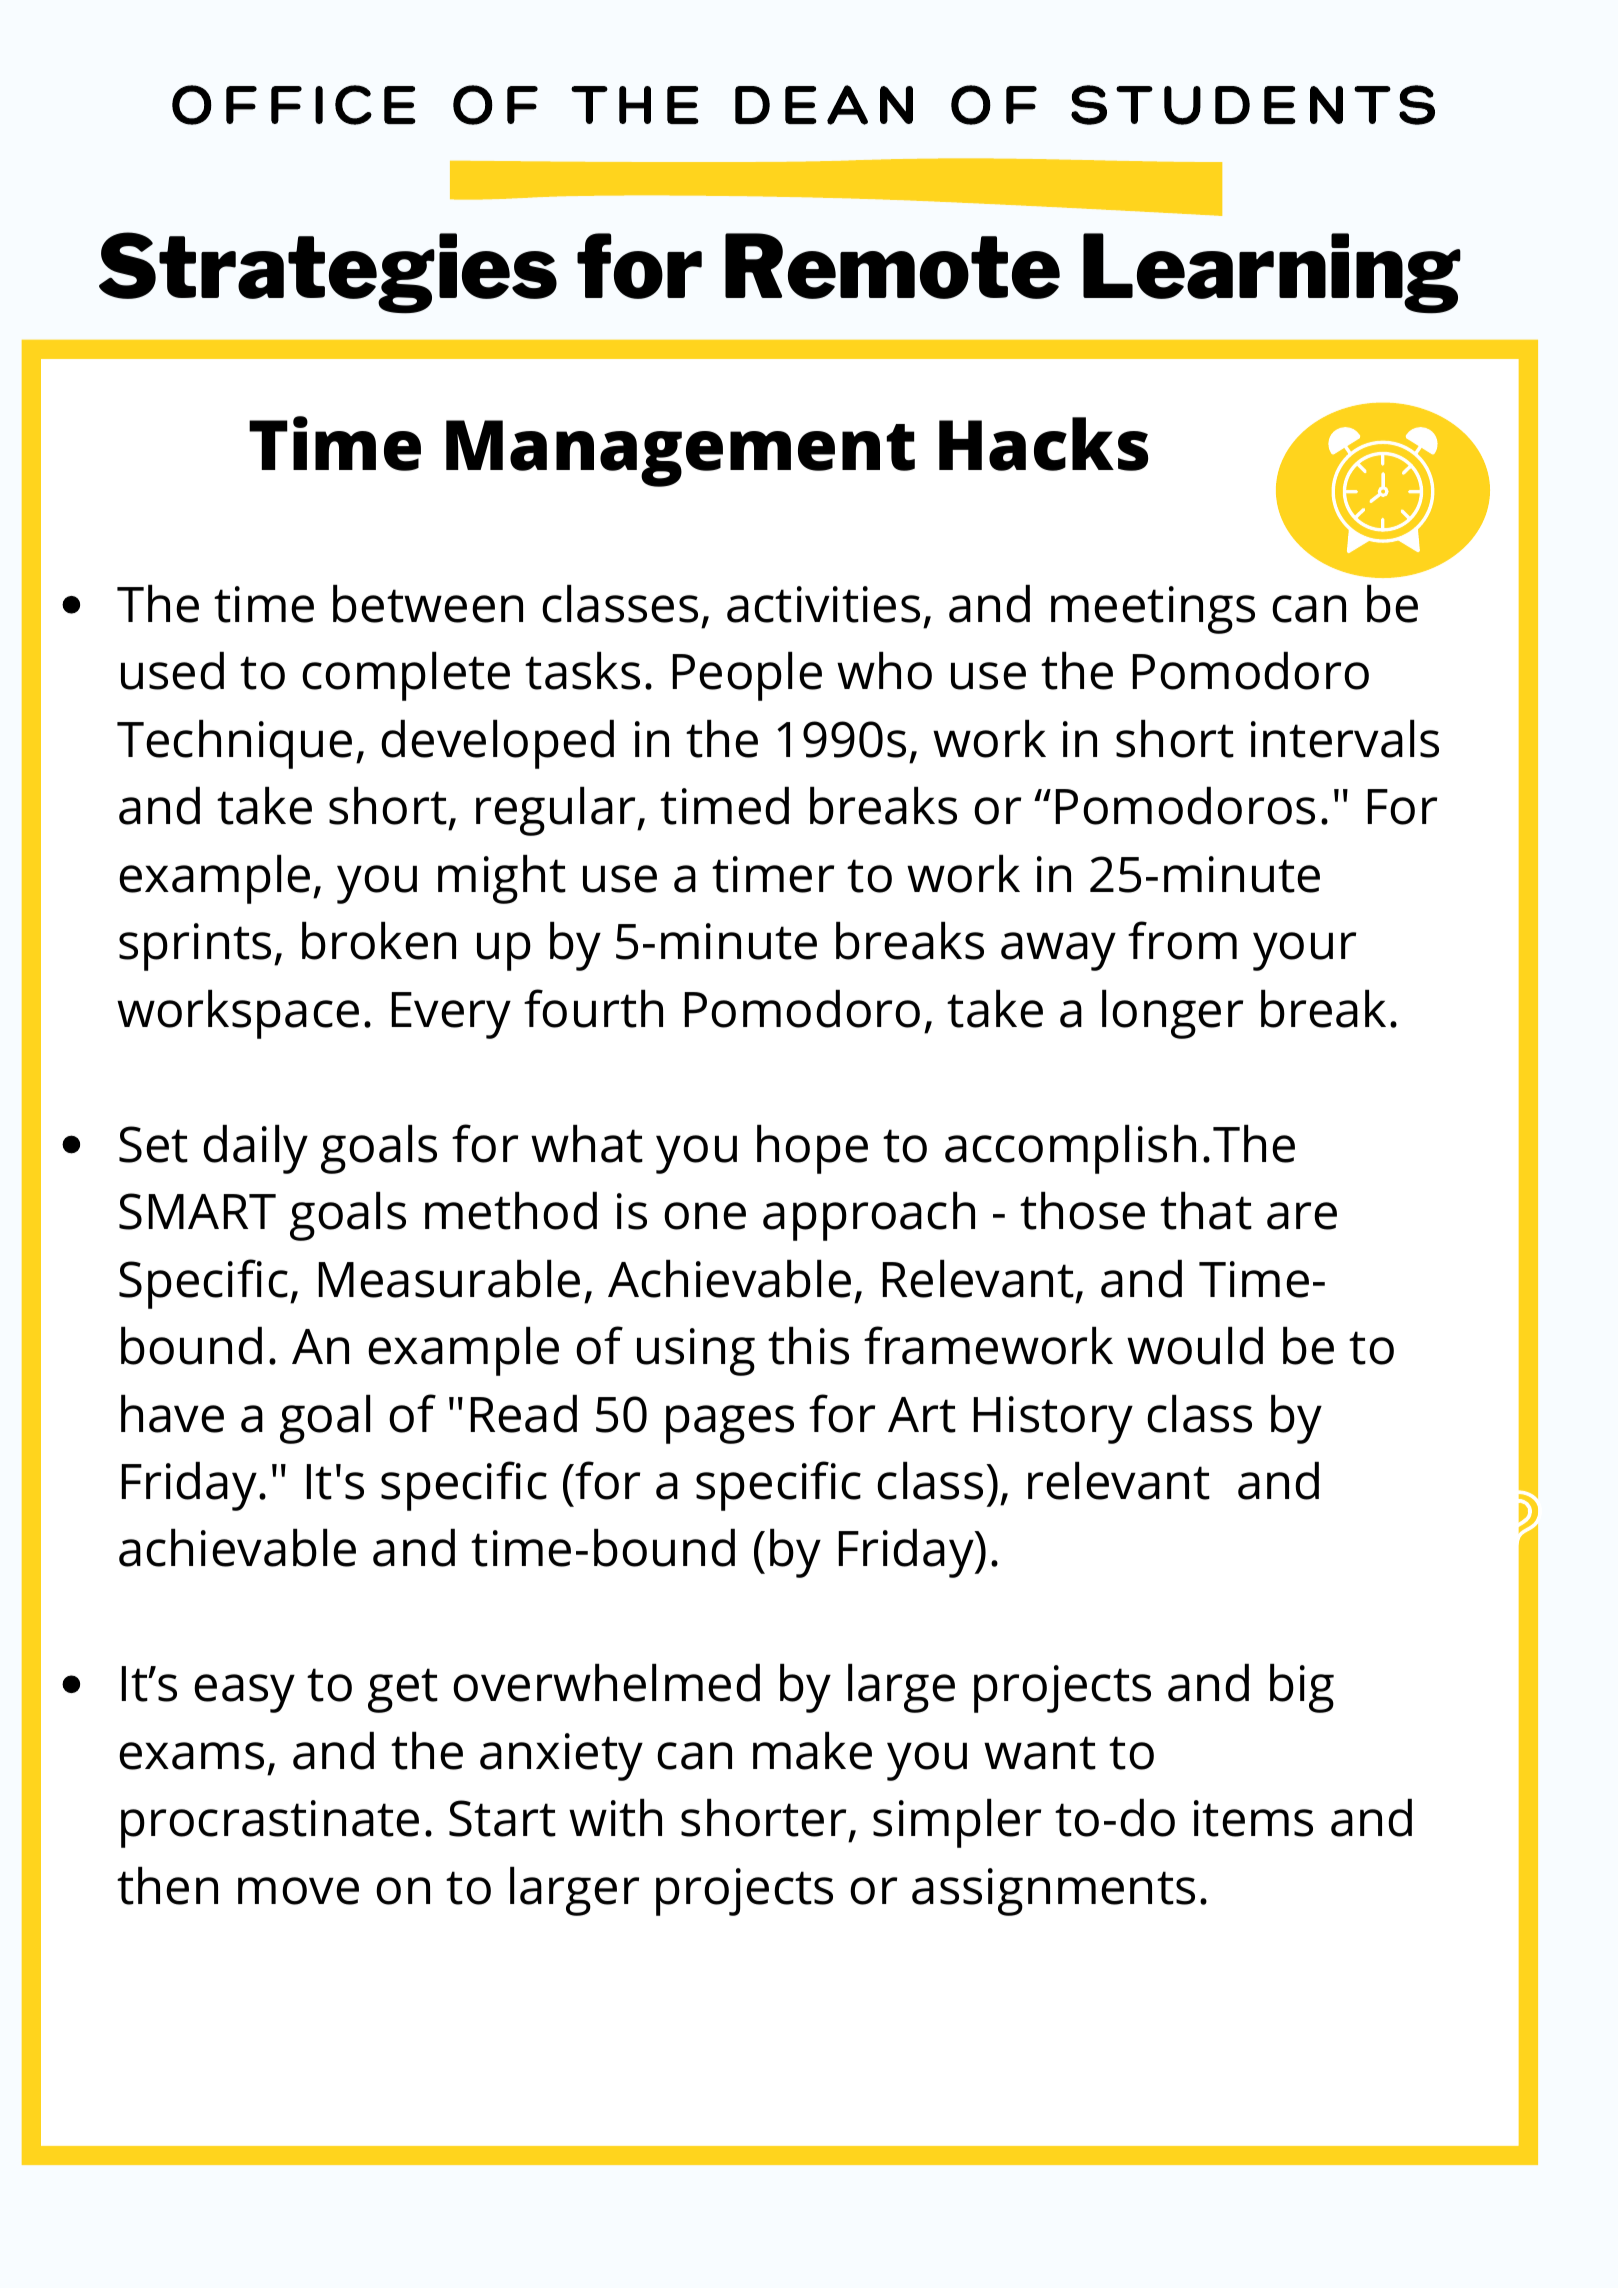  What do you see at coordinates (747, 676) in the screenshot?
I see `People` at bounding box center [747, 676].
